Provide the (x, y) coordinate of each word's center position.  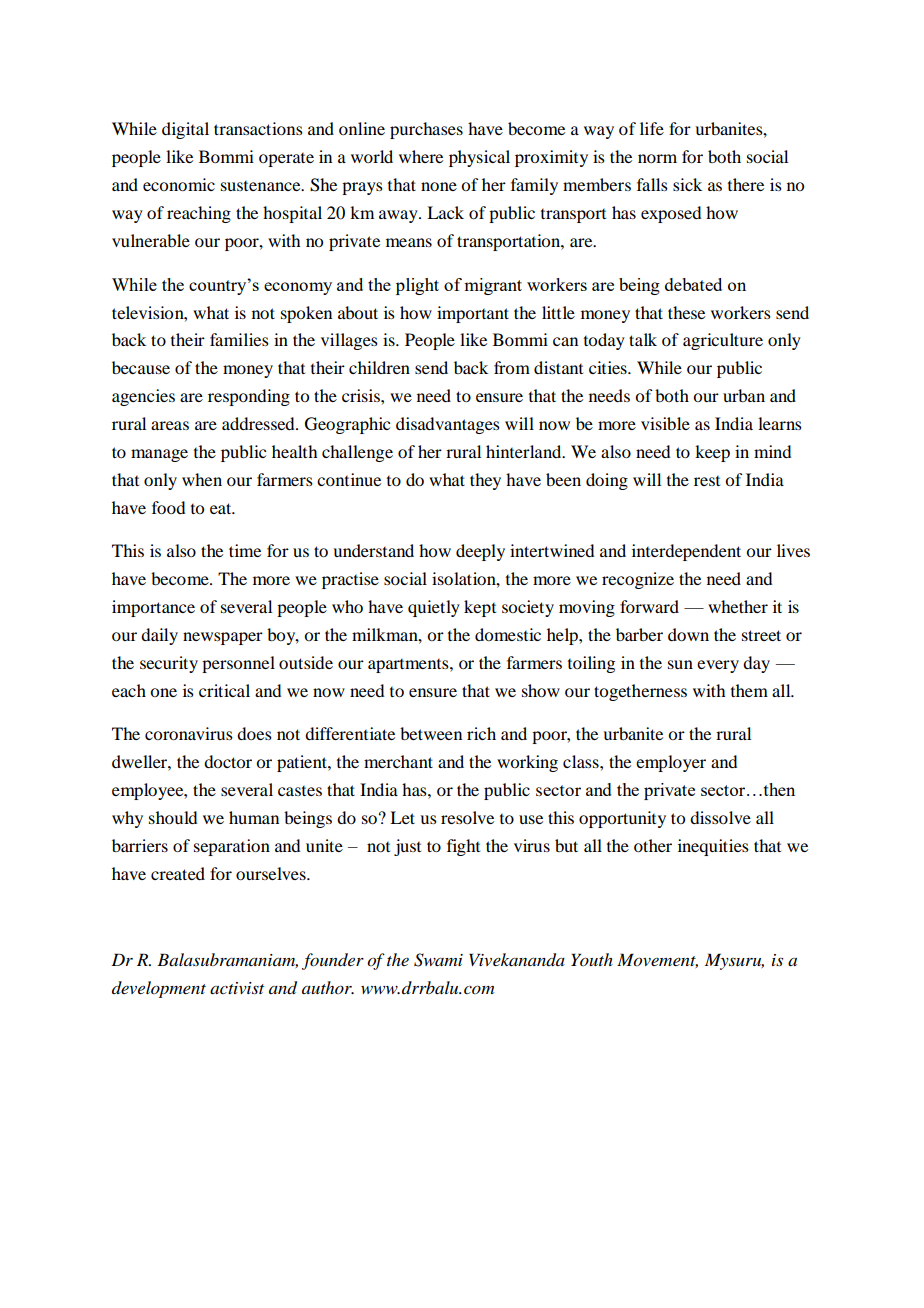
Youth (592, 959)
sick (687, 184)
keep (712, 453)
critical (224, 690)
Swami (438, 960)
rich (481, 733)
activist (237, 988)
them (749, 690)
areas (170, 425)
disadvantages (448, 425)
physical (479, 158)
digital (185, 130)
